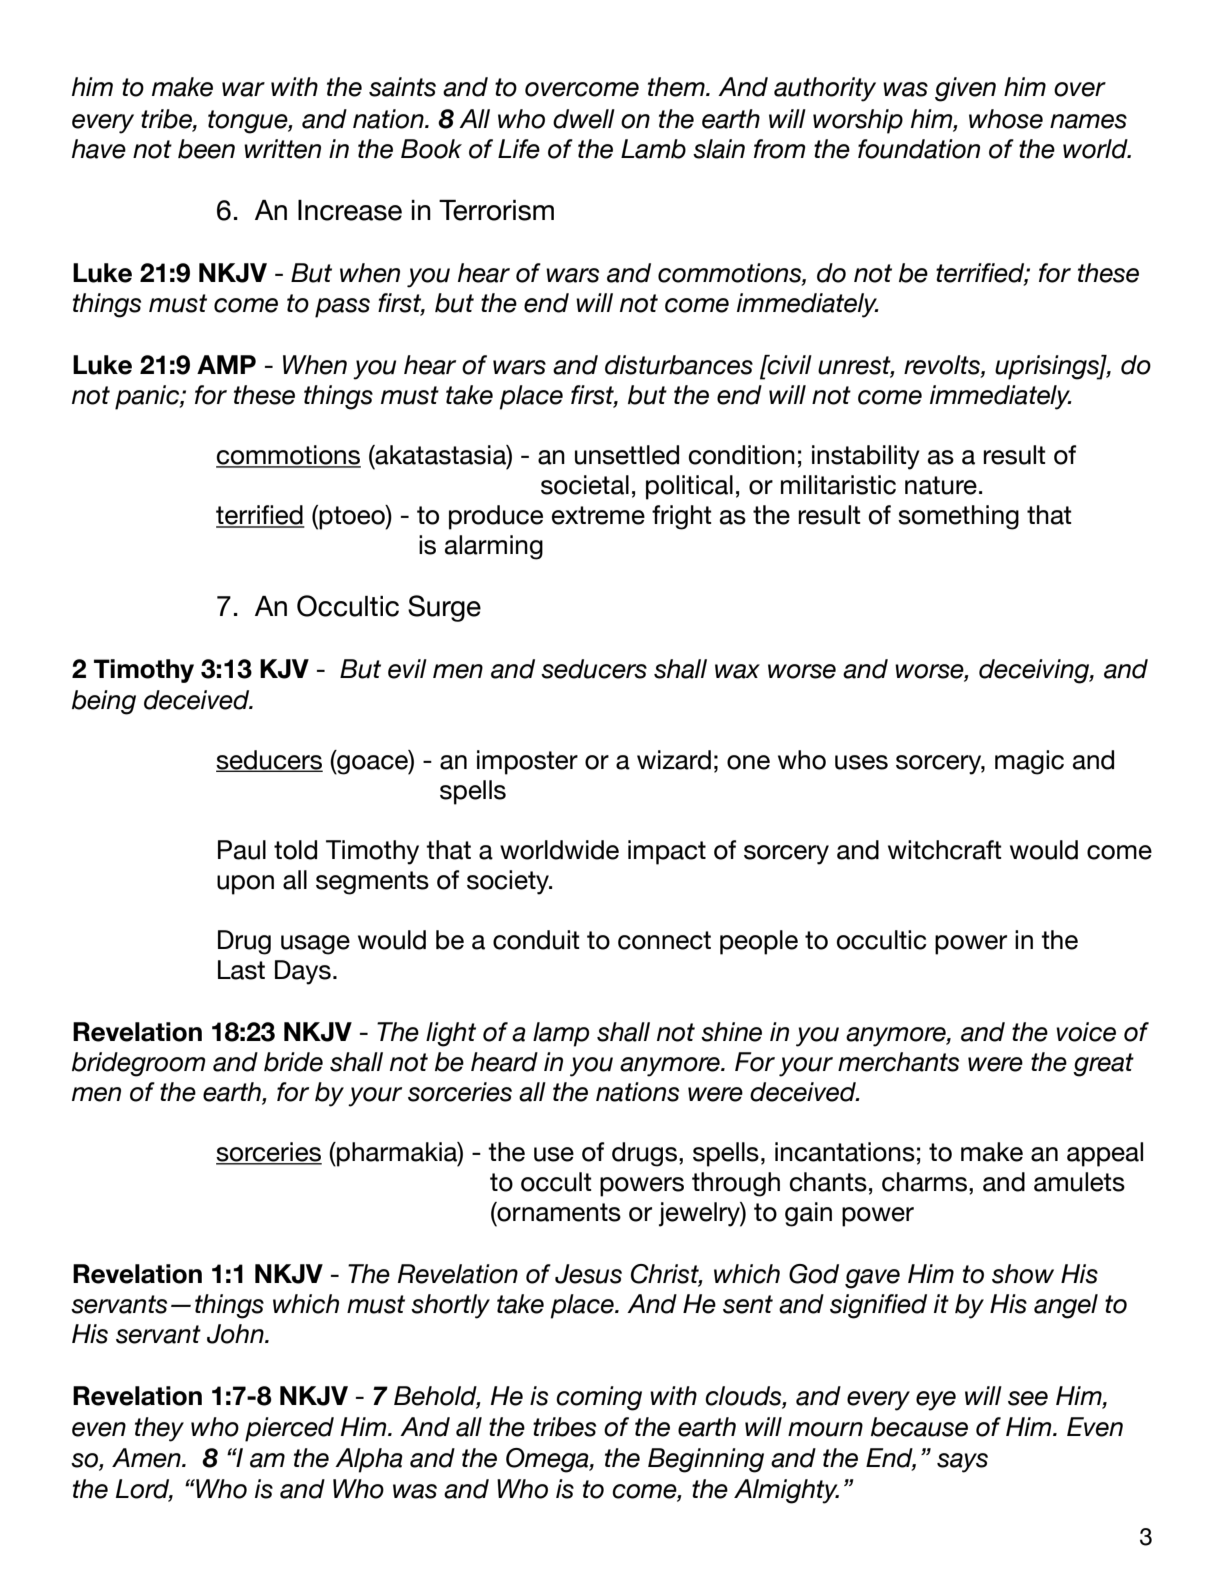  Describe the element at coordinates (206, 149) in the page. I see `been` at that location.
